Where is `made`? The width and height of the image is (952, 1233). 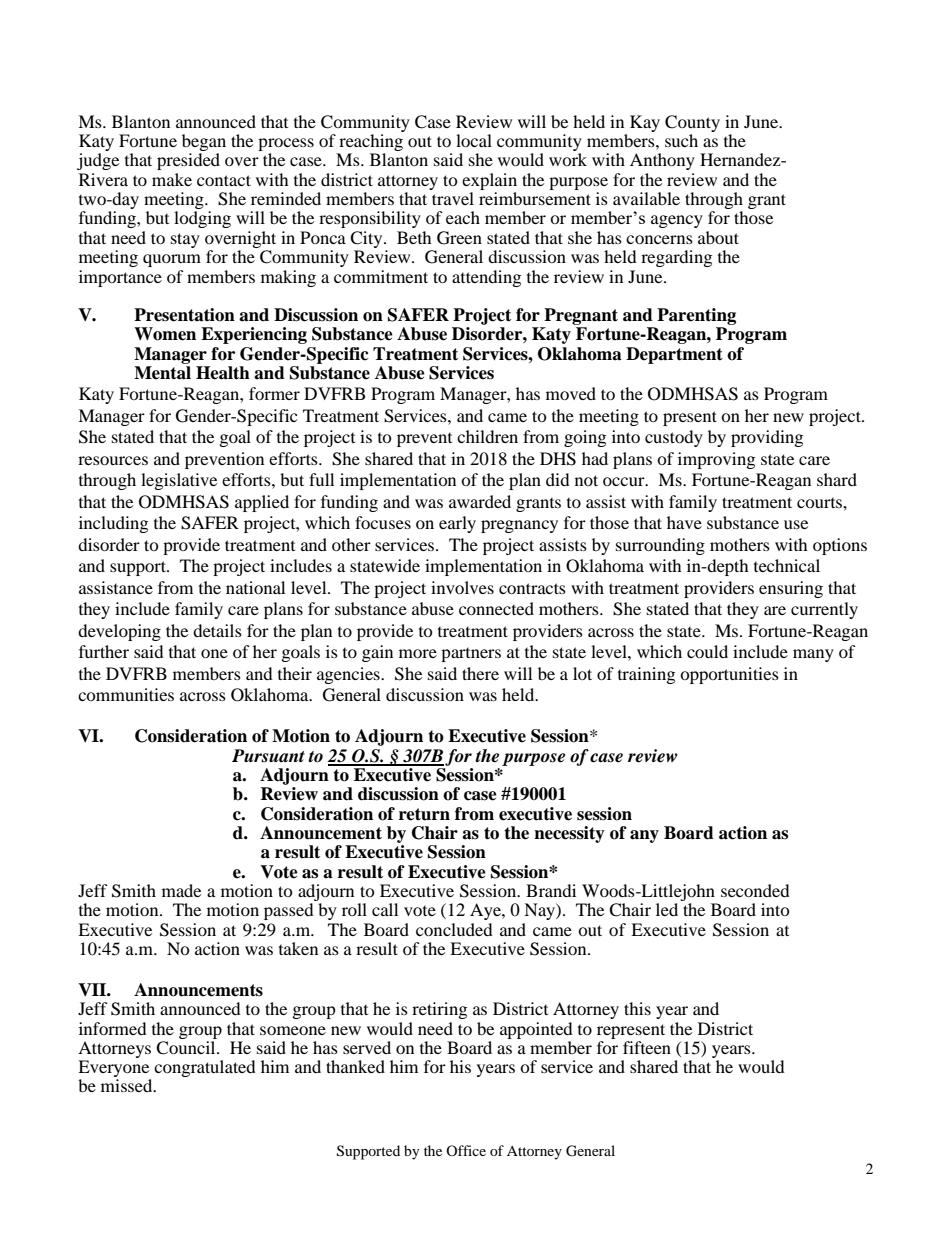
made is located at coordinates (181, 890).
